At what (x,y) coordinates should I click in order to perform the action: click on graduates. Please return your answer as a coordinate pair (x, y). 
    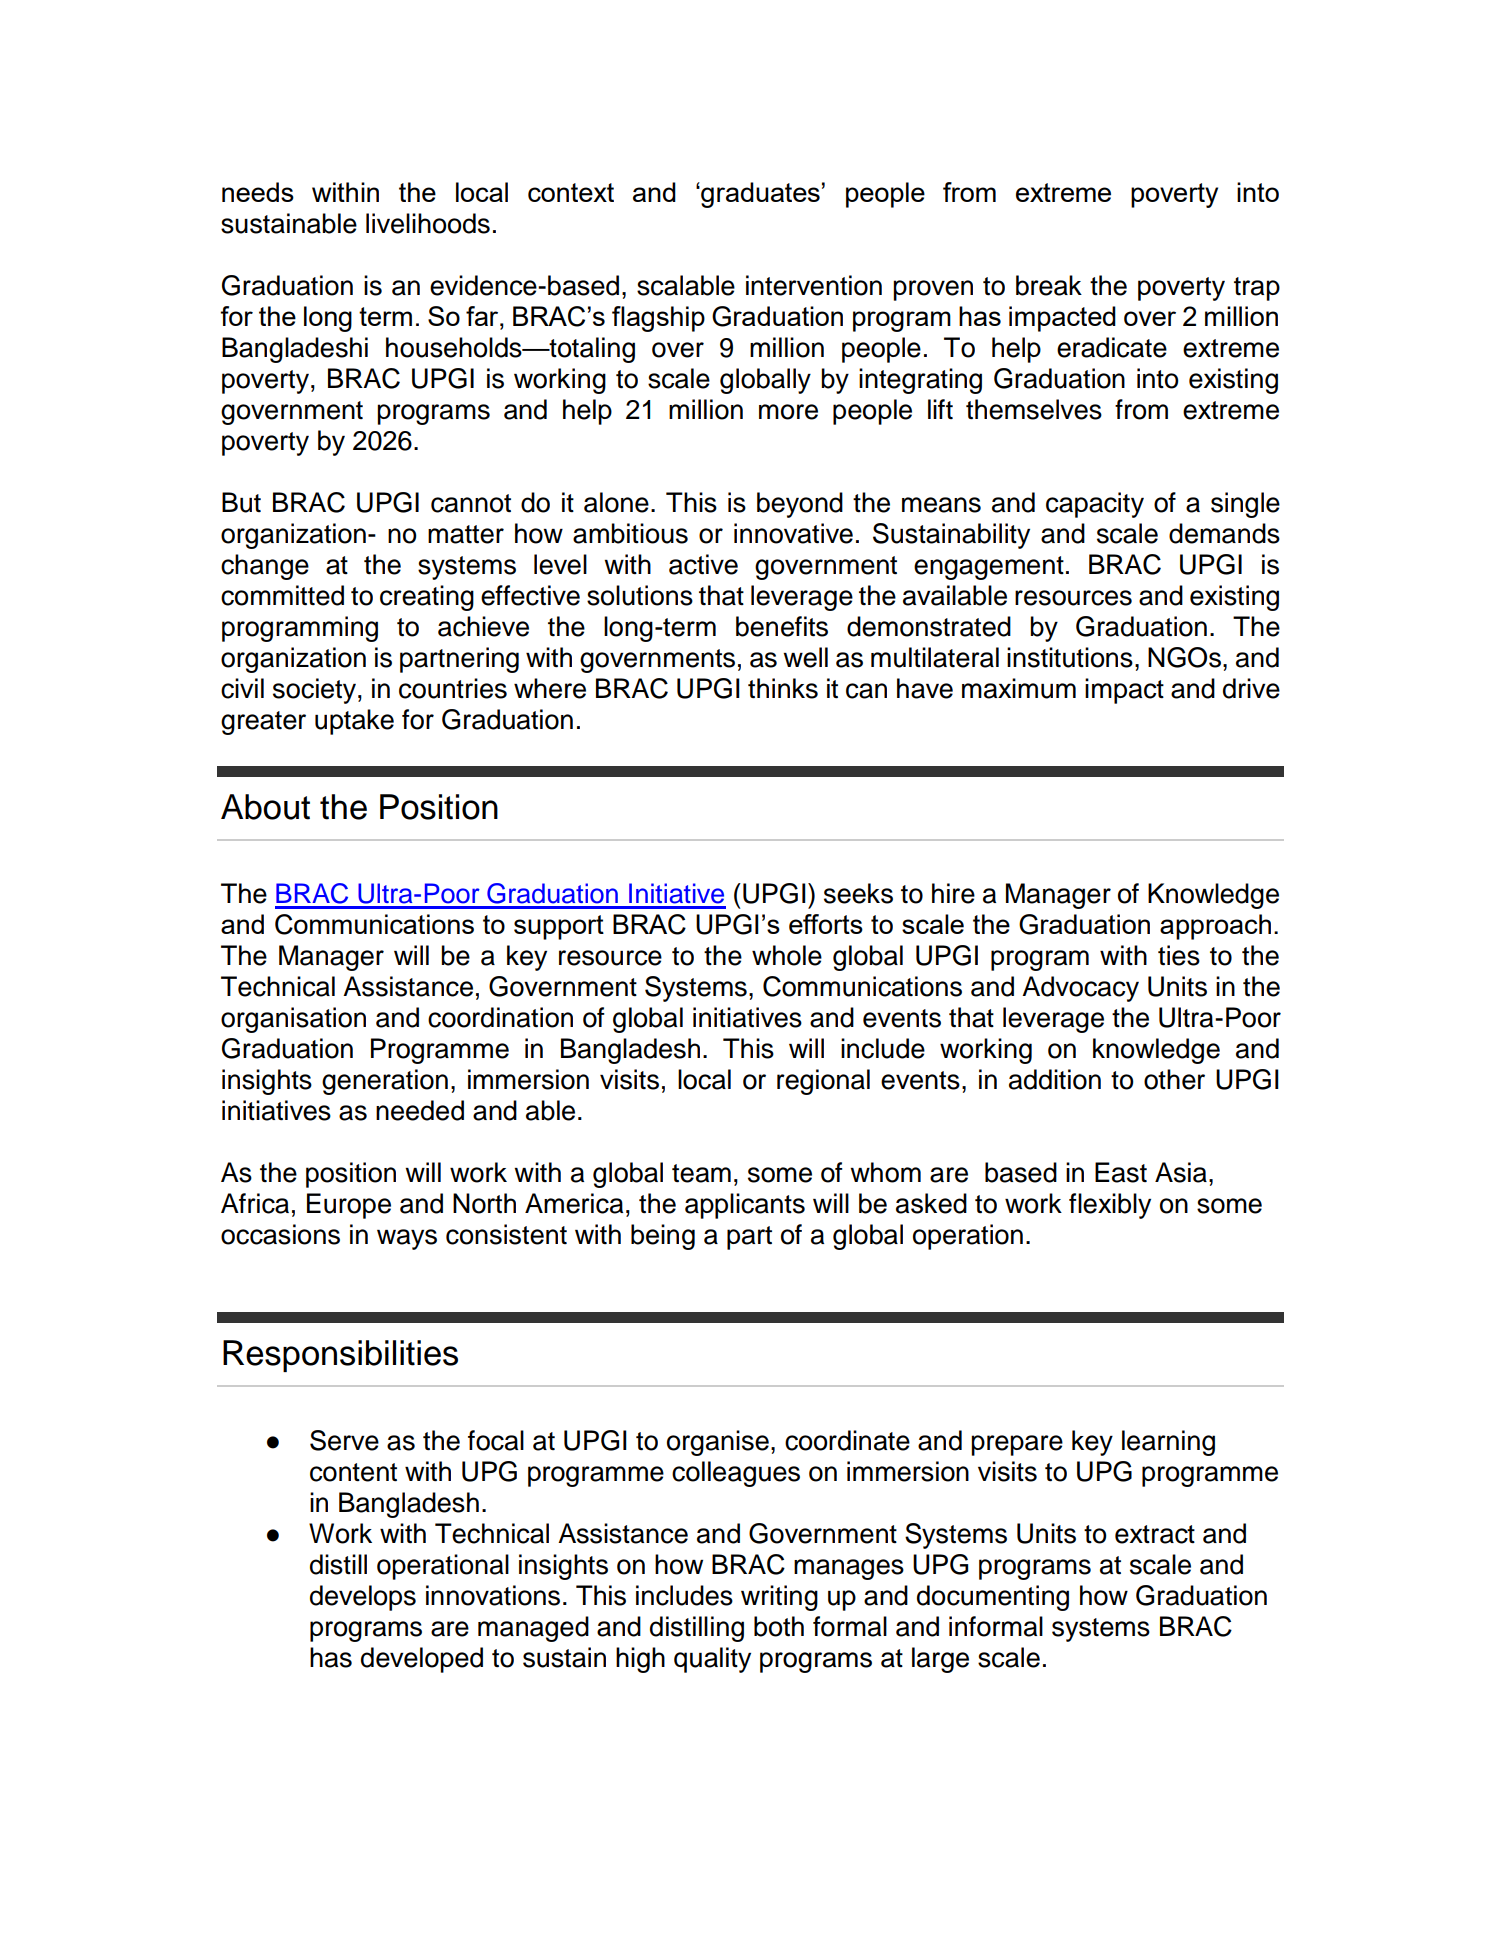
    Looking at the image, I should click on (759, 195).
